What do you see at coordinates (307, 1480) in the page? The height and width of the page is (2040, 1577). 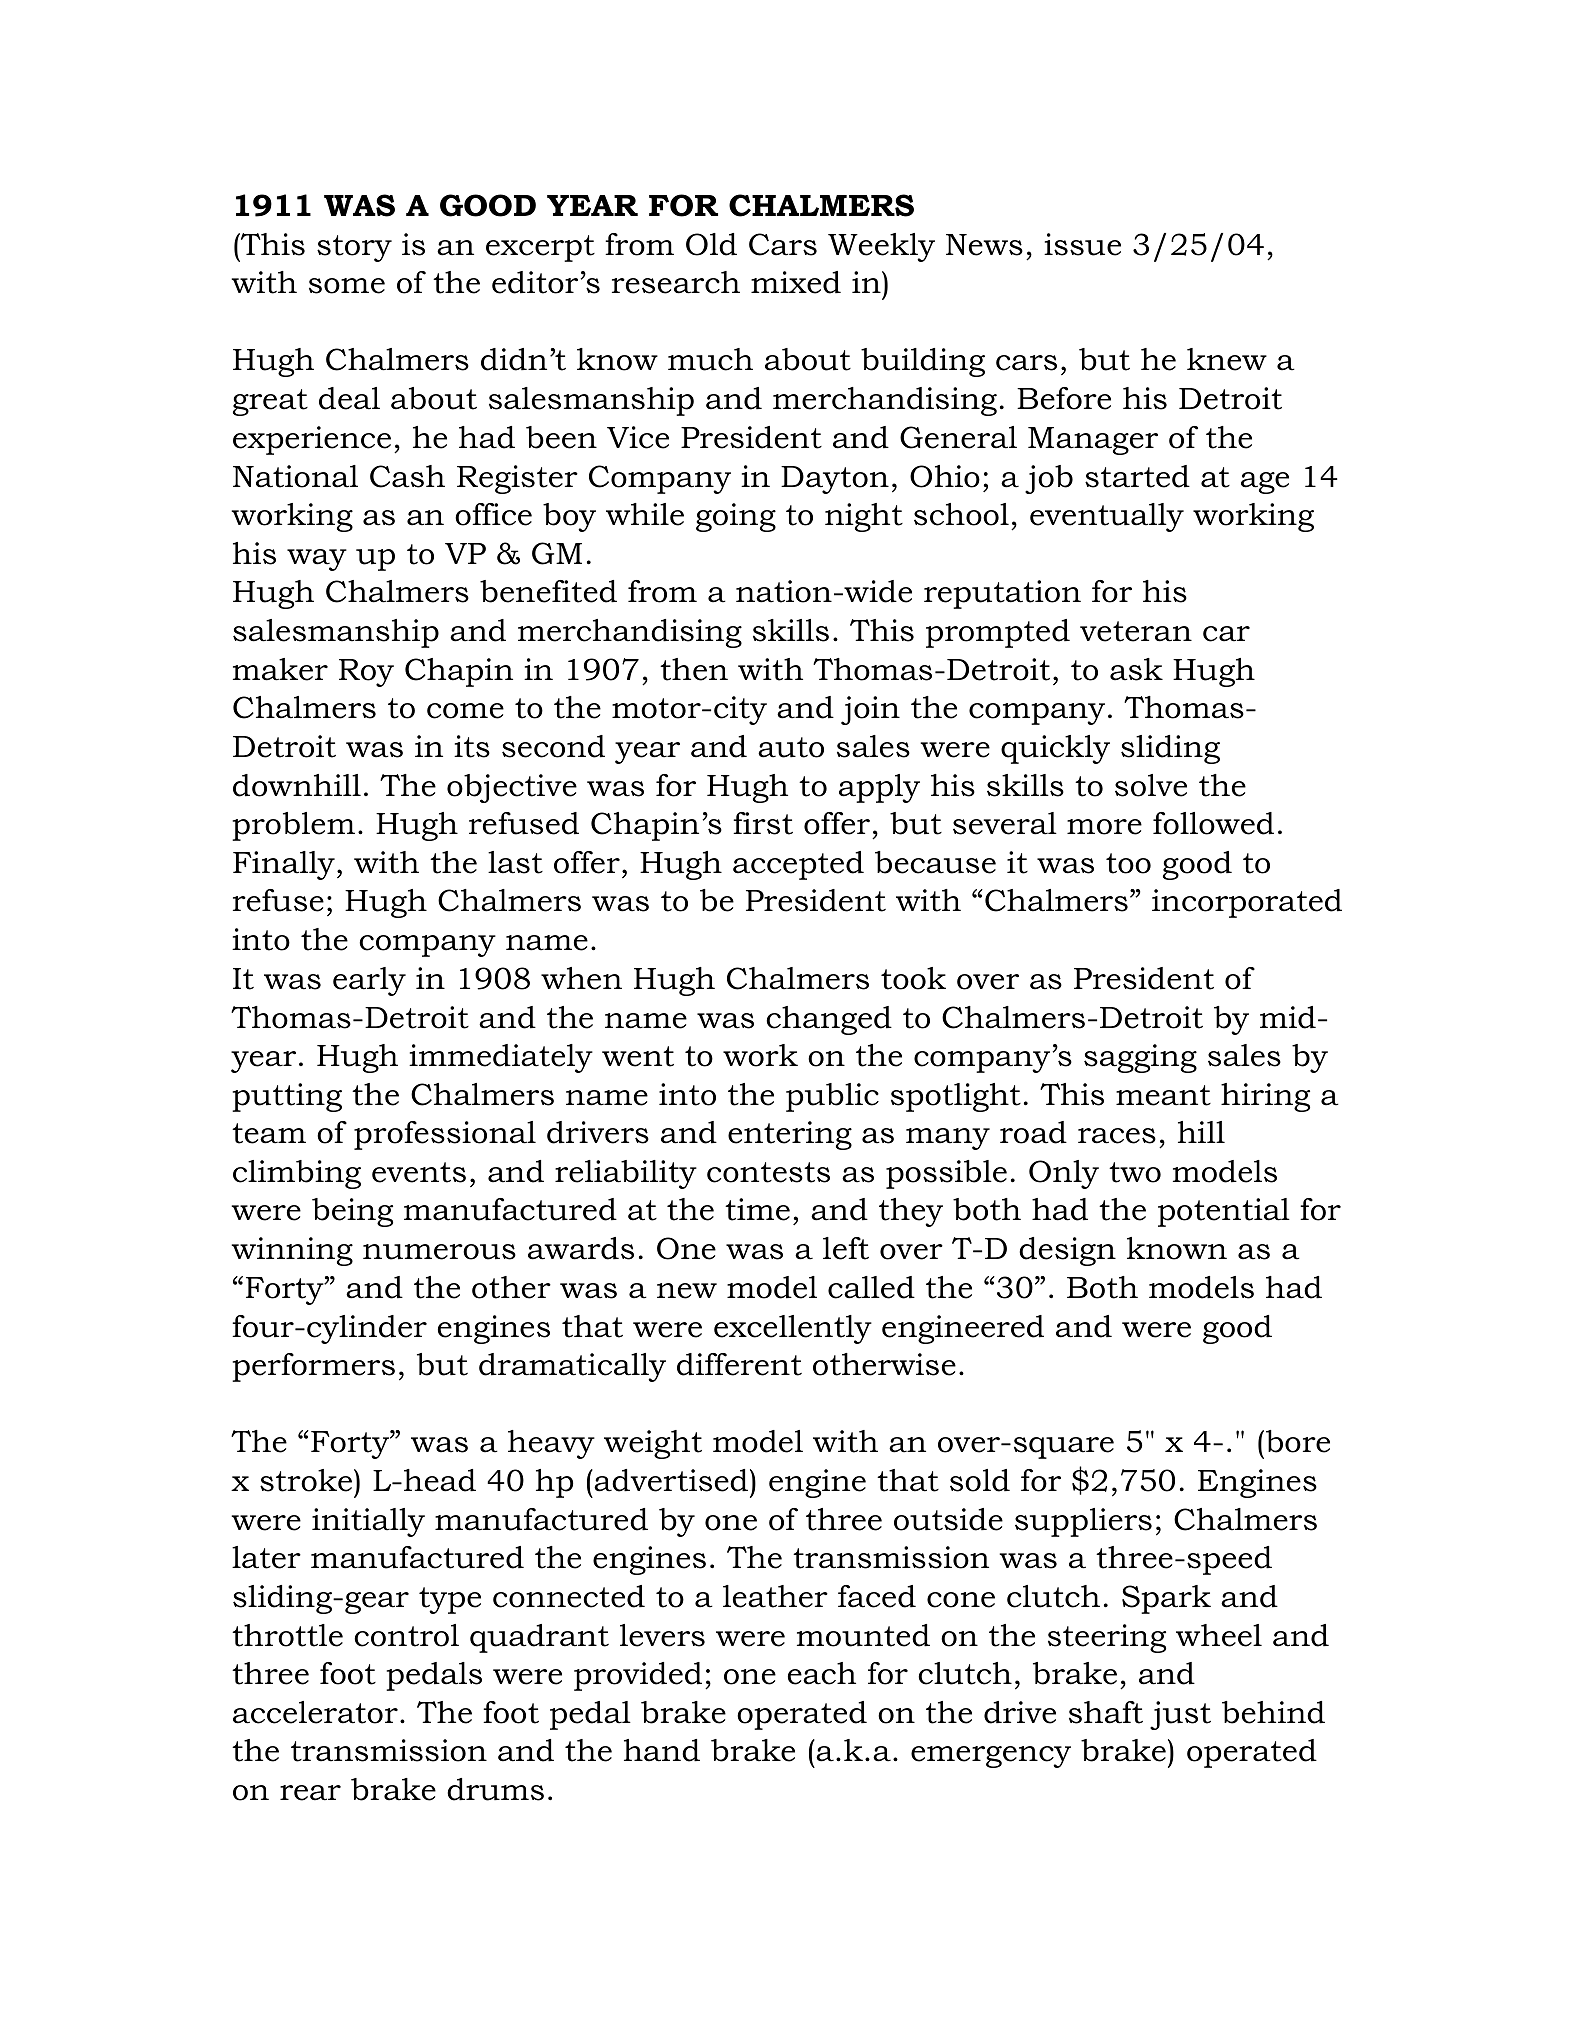 I see `stroke` at bounding box center [307, 1480].
